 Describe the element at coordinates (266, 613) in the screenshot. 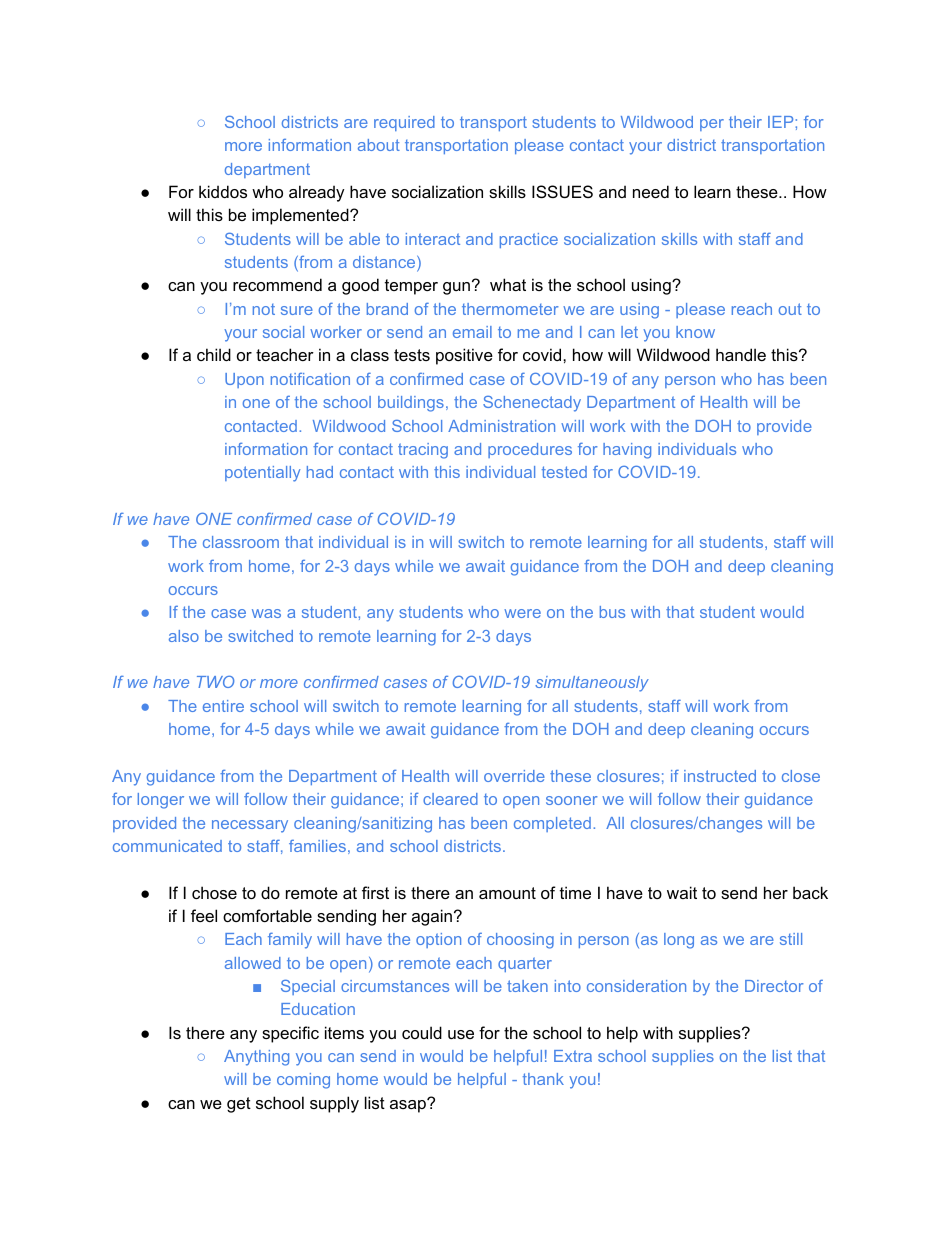

I see `was` at that location.
